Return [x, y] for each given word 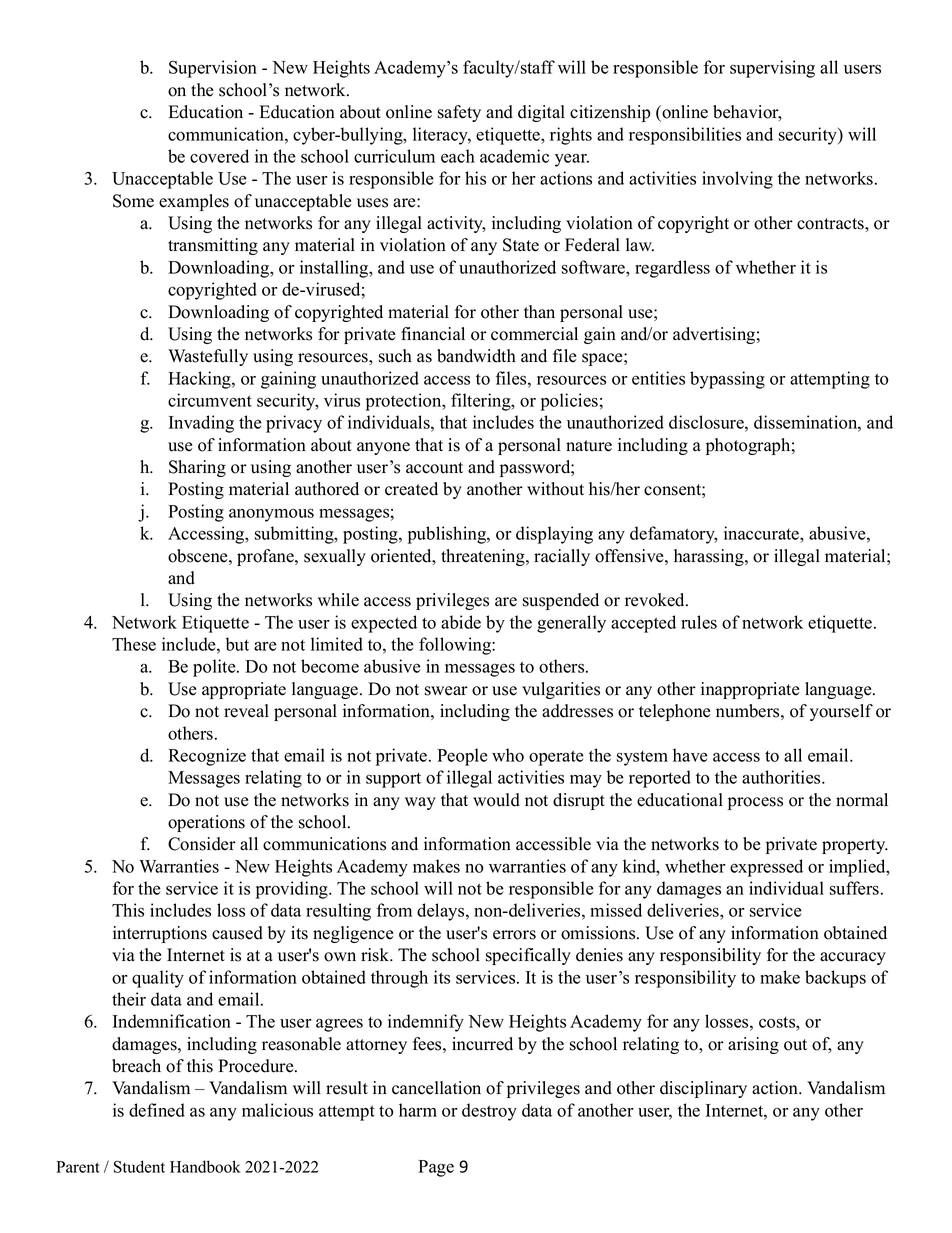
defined [157, 1110]
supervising [772, 69]
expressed [766, 868]
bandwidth [476, 356]
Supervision [213, 69]
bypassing [727, 380]
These [134, 644]
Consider [202, 844]
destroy [489, 1112]
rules [699, 622]
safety [459, 113]
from [394, 910]
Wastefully [208, 357]
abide [461, 622]
